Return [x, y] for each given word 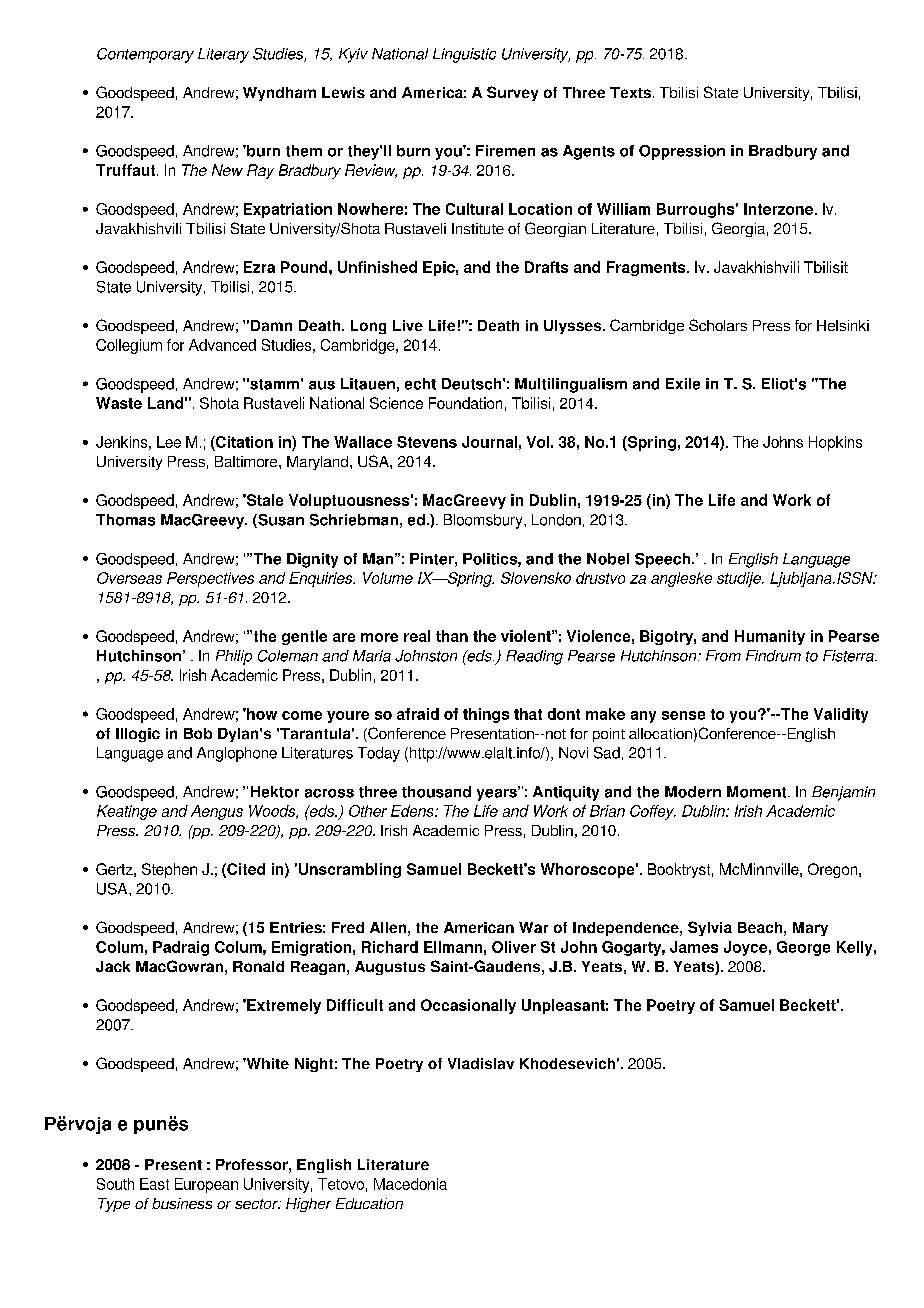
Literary [223, 55]
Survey [512, 93]
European [206, 1185]
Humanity [770, 637]
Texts [630, 92]
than [452, 636]
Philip [234, 657]
